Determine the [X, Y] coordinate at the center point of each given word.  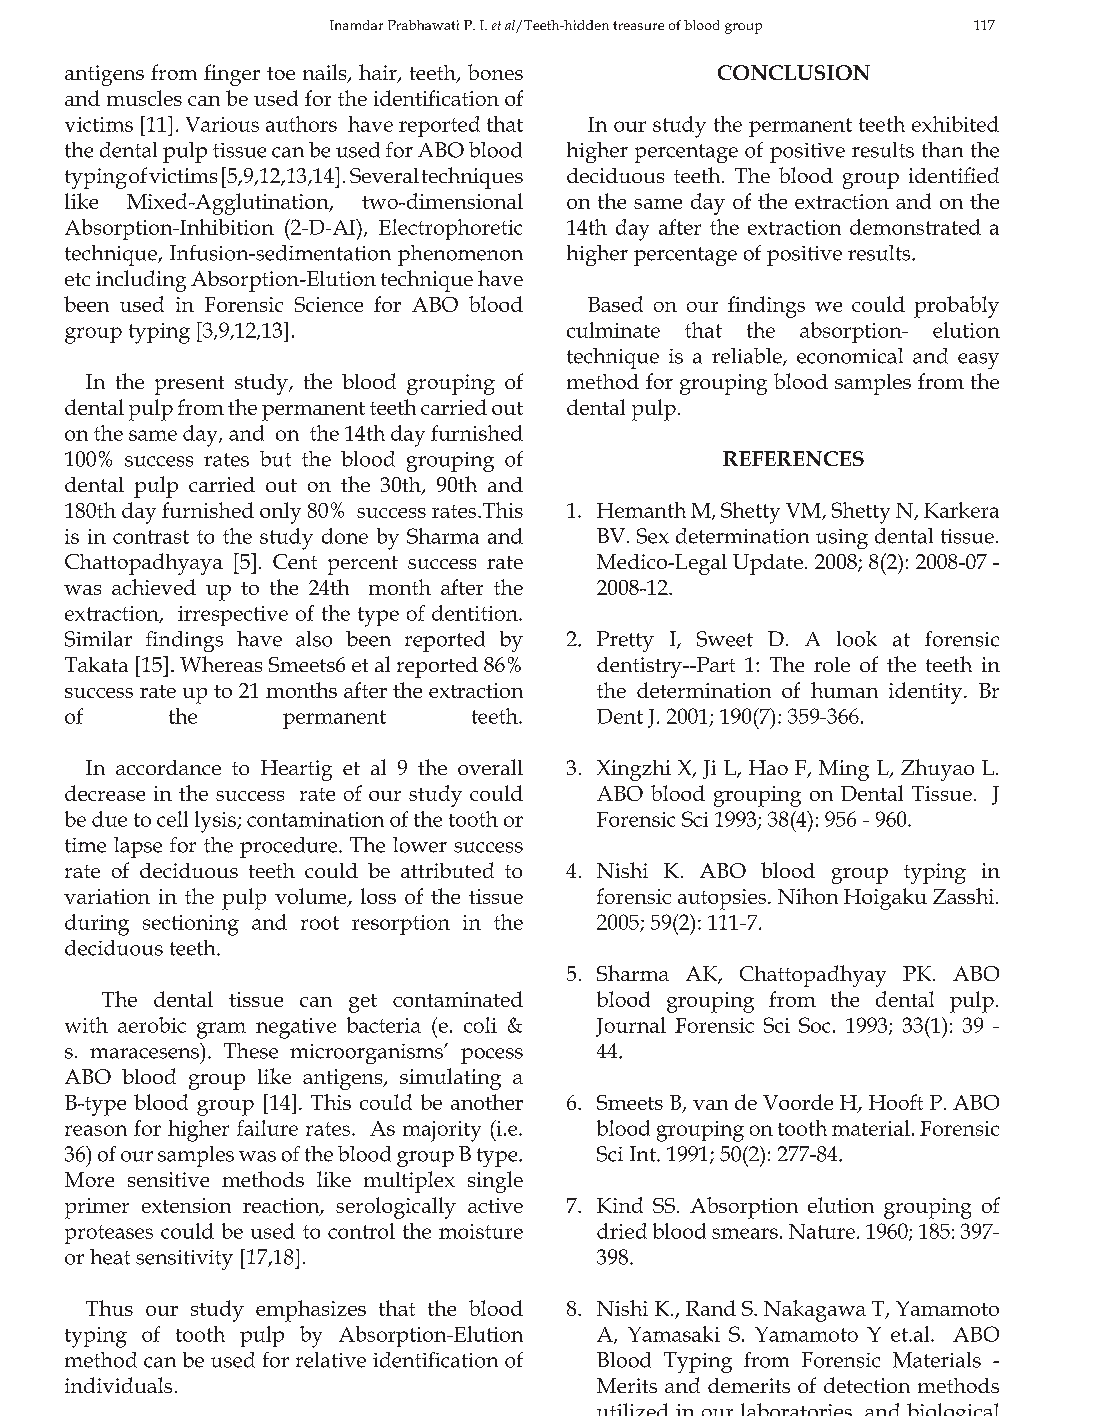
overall [490, 767]
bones [495, 72]
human [844, 690]
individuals [118, 1385]
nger [238, 78]
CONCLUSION [794, 72]
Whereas [221, 664]
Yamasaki [674, 1334]
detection [867, 1385]
